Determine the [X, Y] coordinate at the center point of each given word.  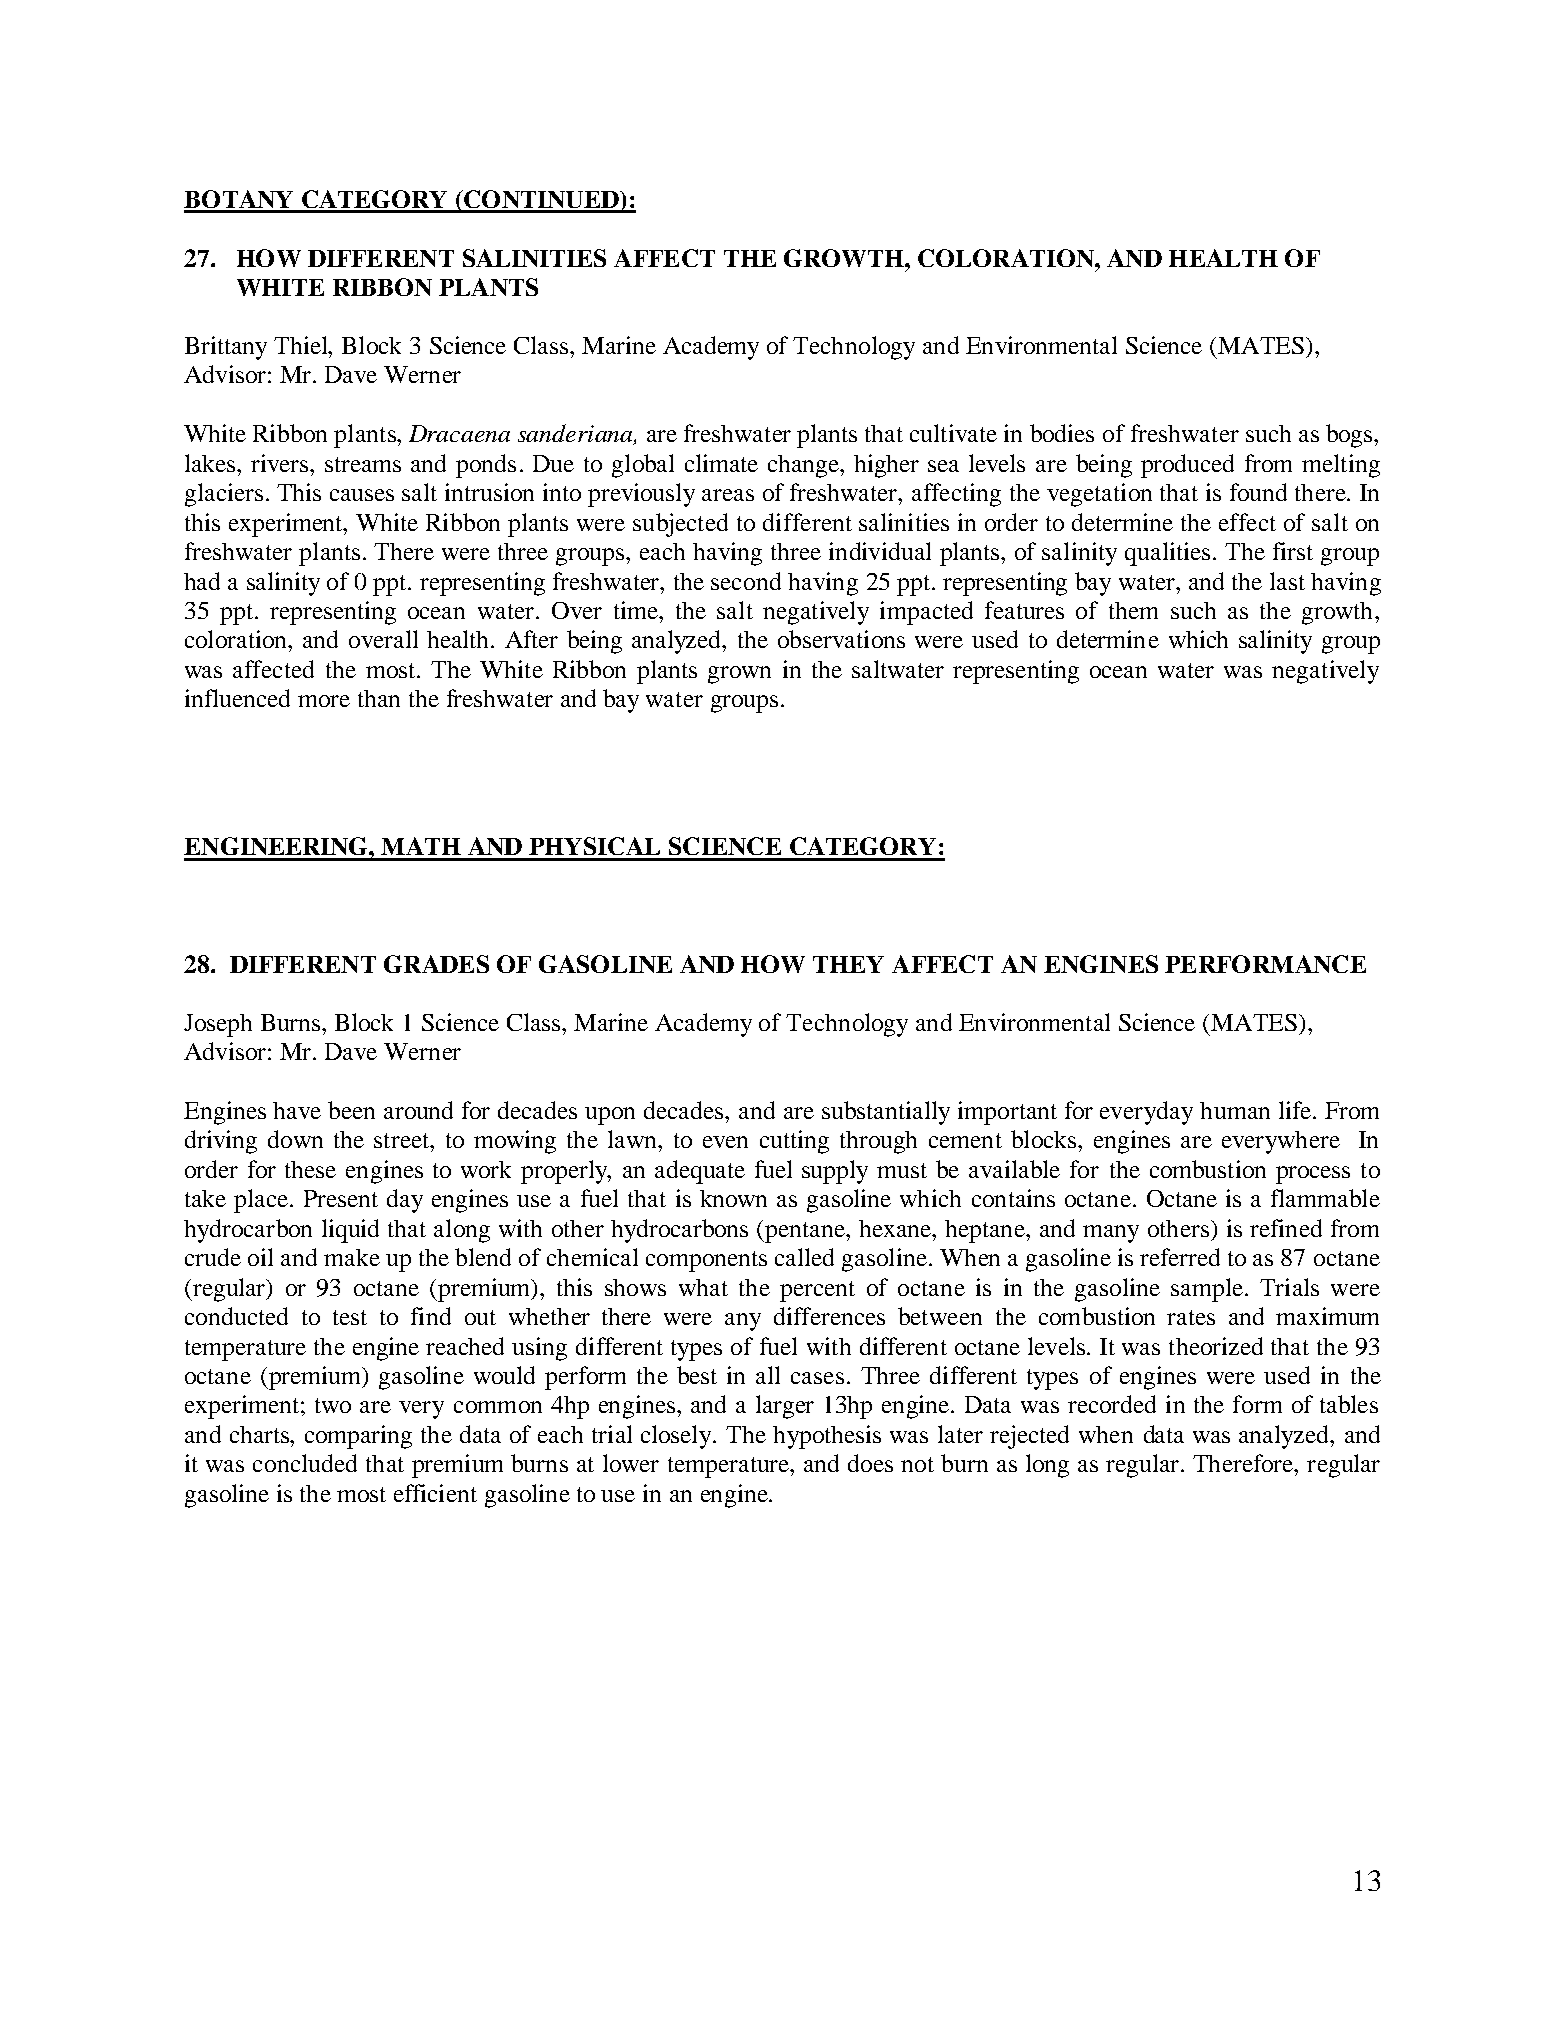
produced [1187, 466]
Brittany [226, 348]
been [351, 1110]
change [805, 466]
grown [739, 675]
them [1133, 610]
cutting [794, 1142]
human [1235, 1110]
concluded [305, 1463]
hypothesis [827, 1437]
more [324, 701]
